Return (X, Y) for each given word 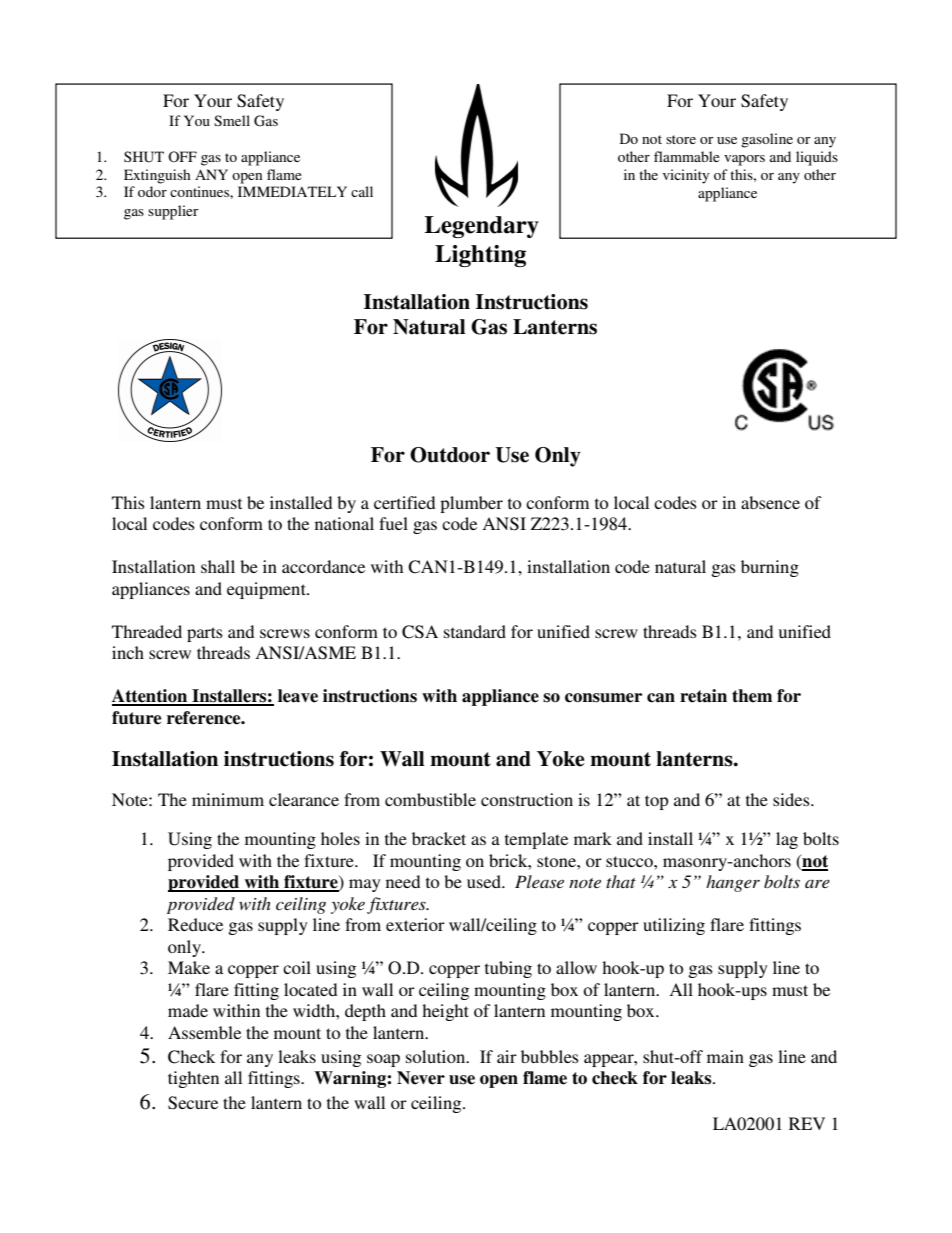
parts (205, 634)
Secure (193, 1103)
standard (475, 631)
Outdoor (450, 455)
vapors (744, 160)
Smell (232, 120)
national (344, 523)
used (485, 881)
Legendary (481, 227)
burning (770, 568)
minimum (228, 799)
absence (770, 502)
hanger (733, 883)
